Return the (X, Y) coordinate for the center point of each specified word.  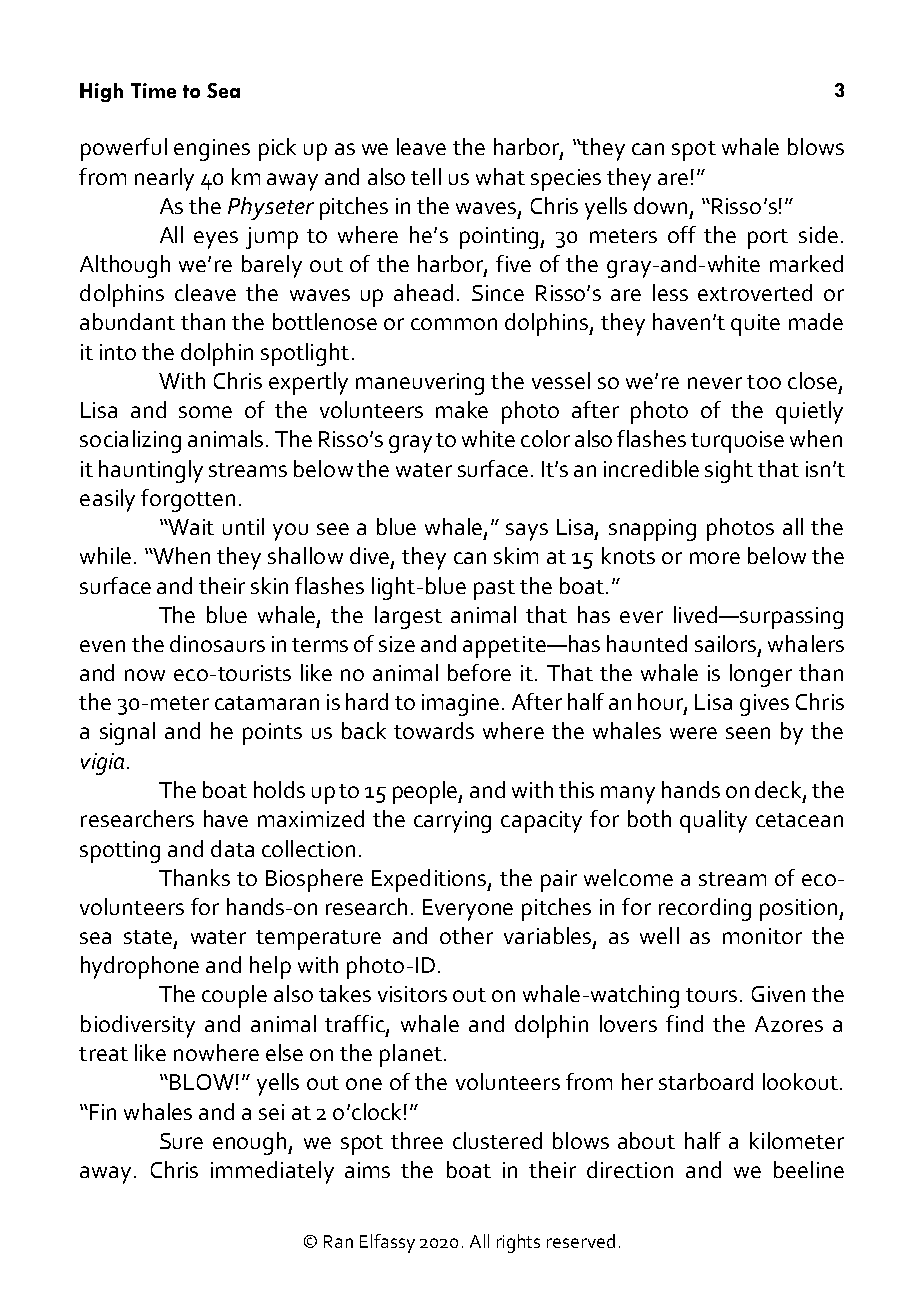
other (466, 935)
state (148, 937)
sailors (727, 645)
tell (426, 176)
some (205, 412)
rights (518, 1243)
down (660, 205)
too (764, 382)
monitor (762, 936)
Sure (181, 1141)
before (479, 672)
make (462, 409)
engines (212, 150)
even (102, 646)
